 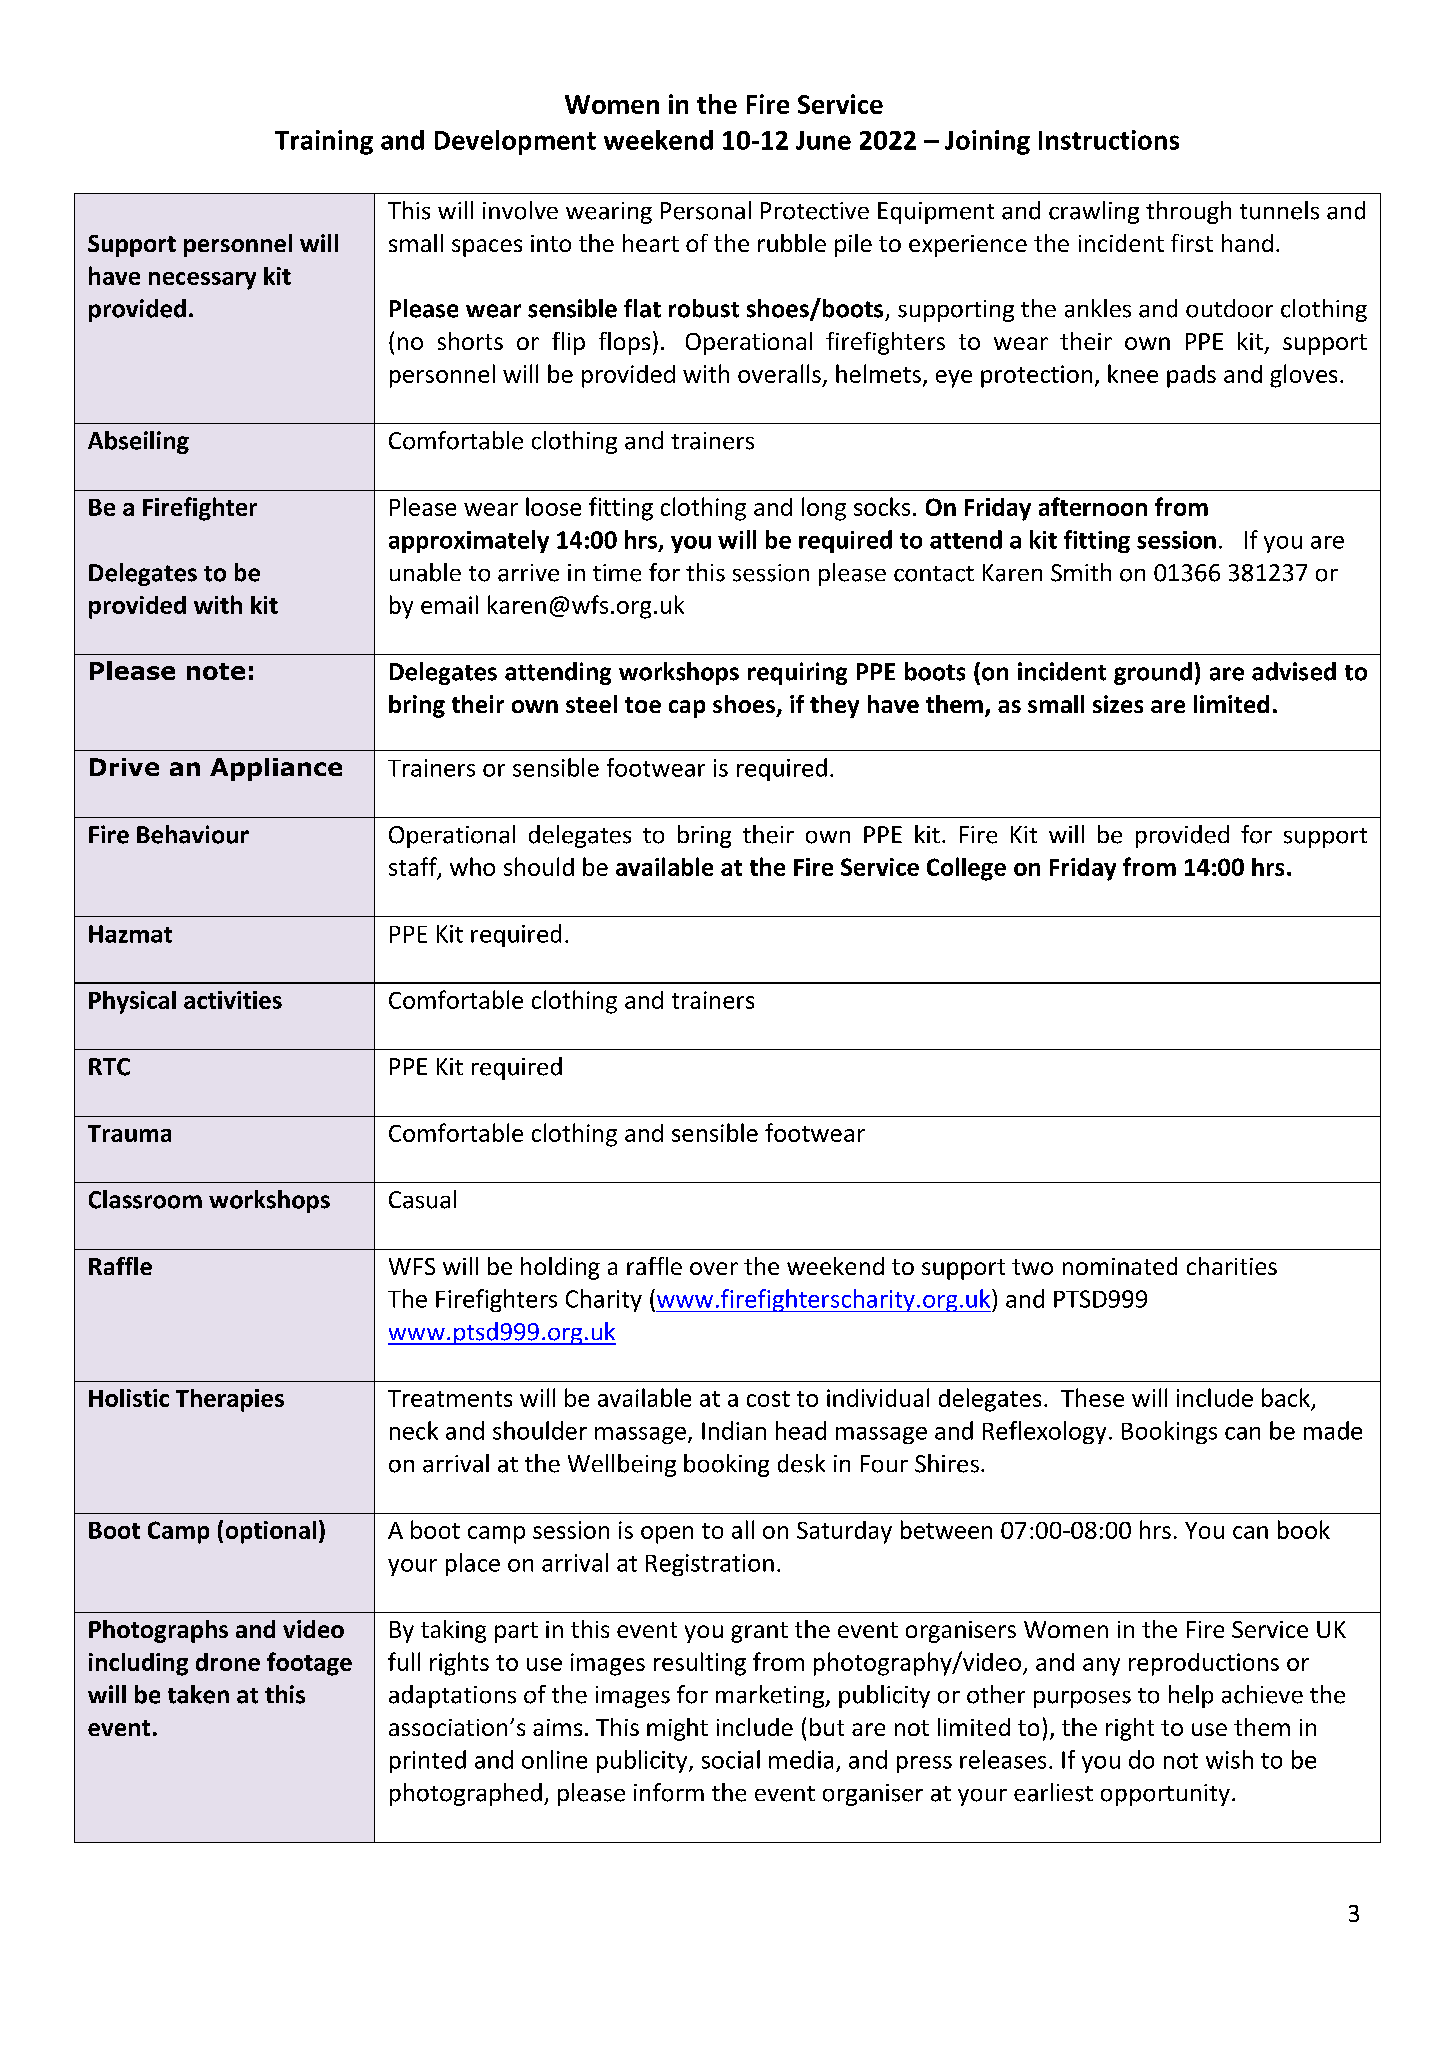 I want to click on social, so click(x=731, y=1759).
